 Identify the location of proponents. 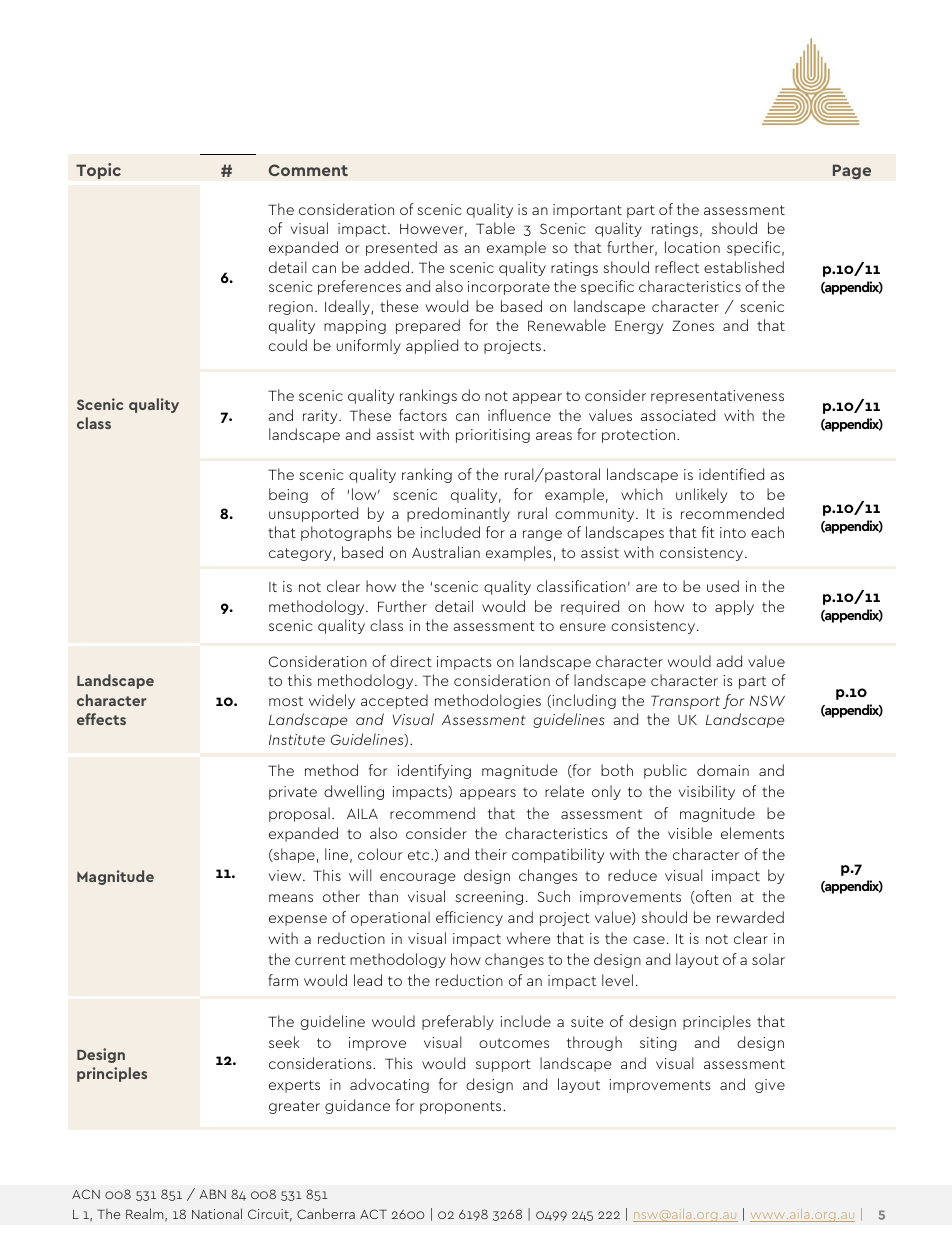
(462, 1107).
